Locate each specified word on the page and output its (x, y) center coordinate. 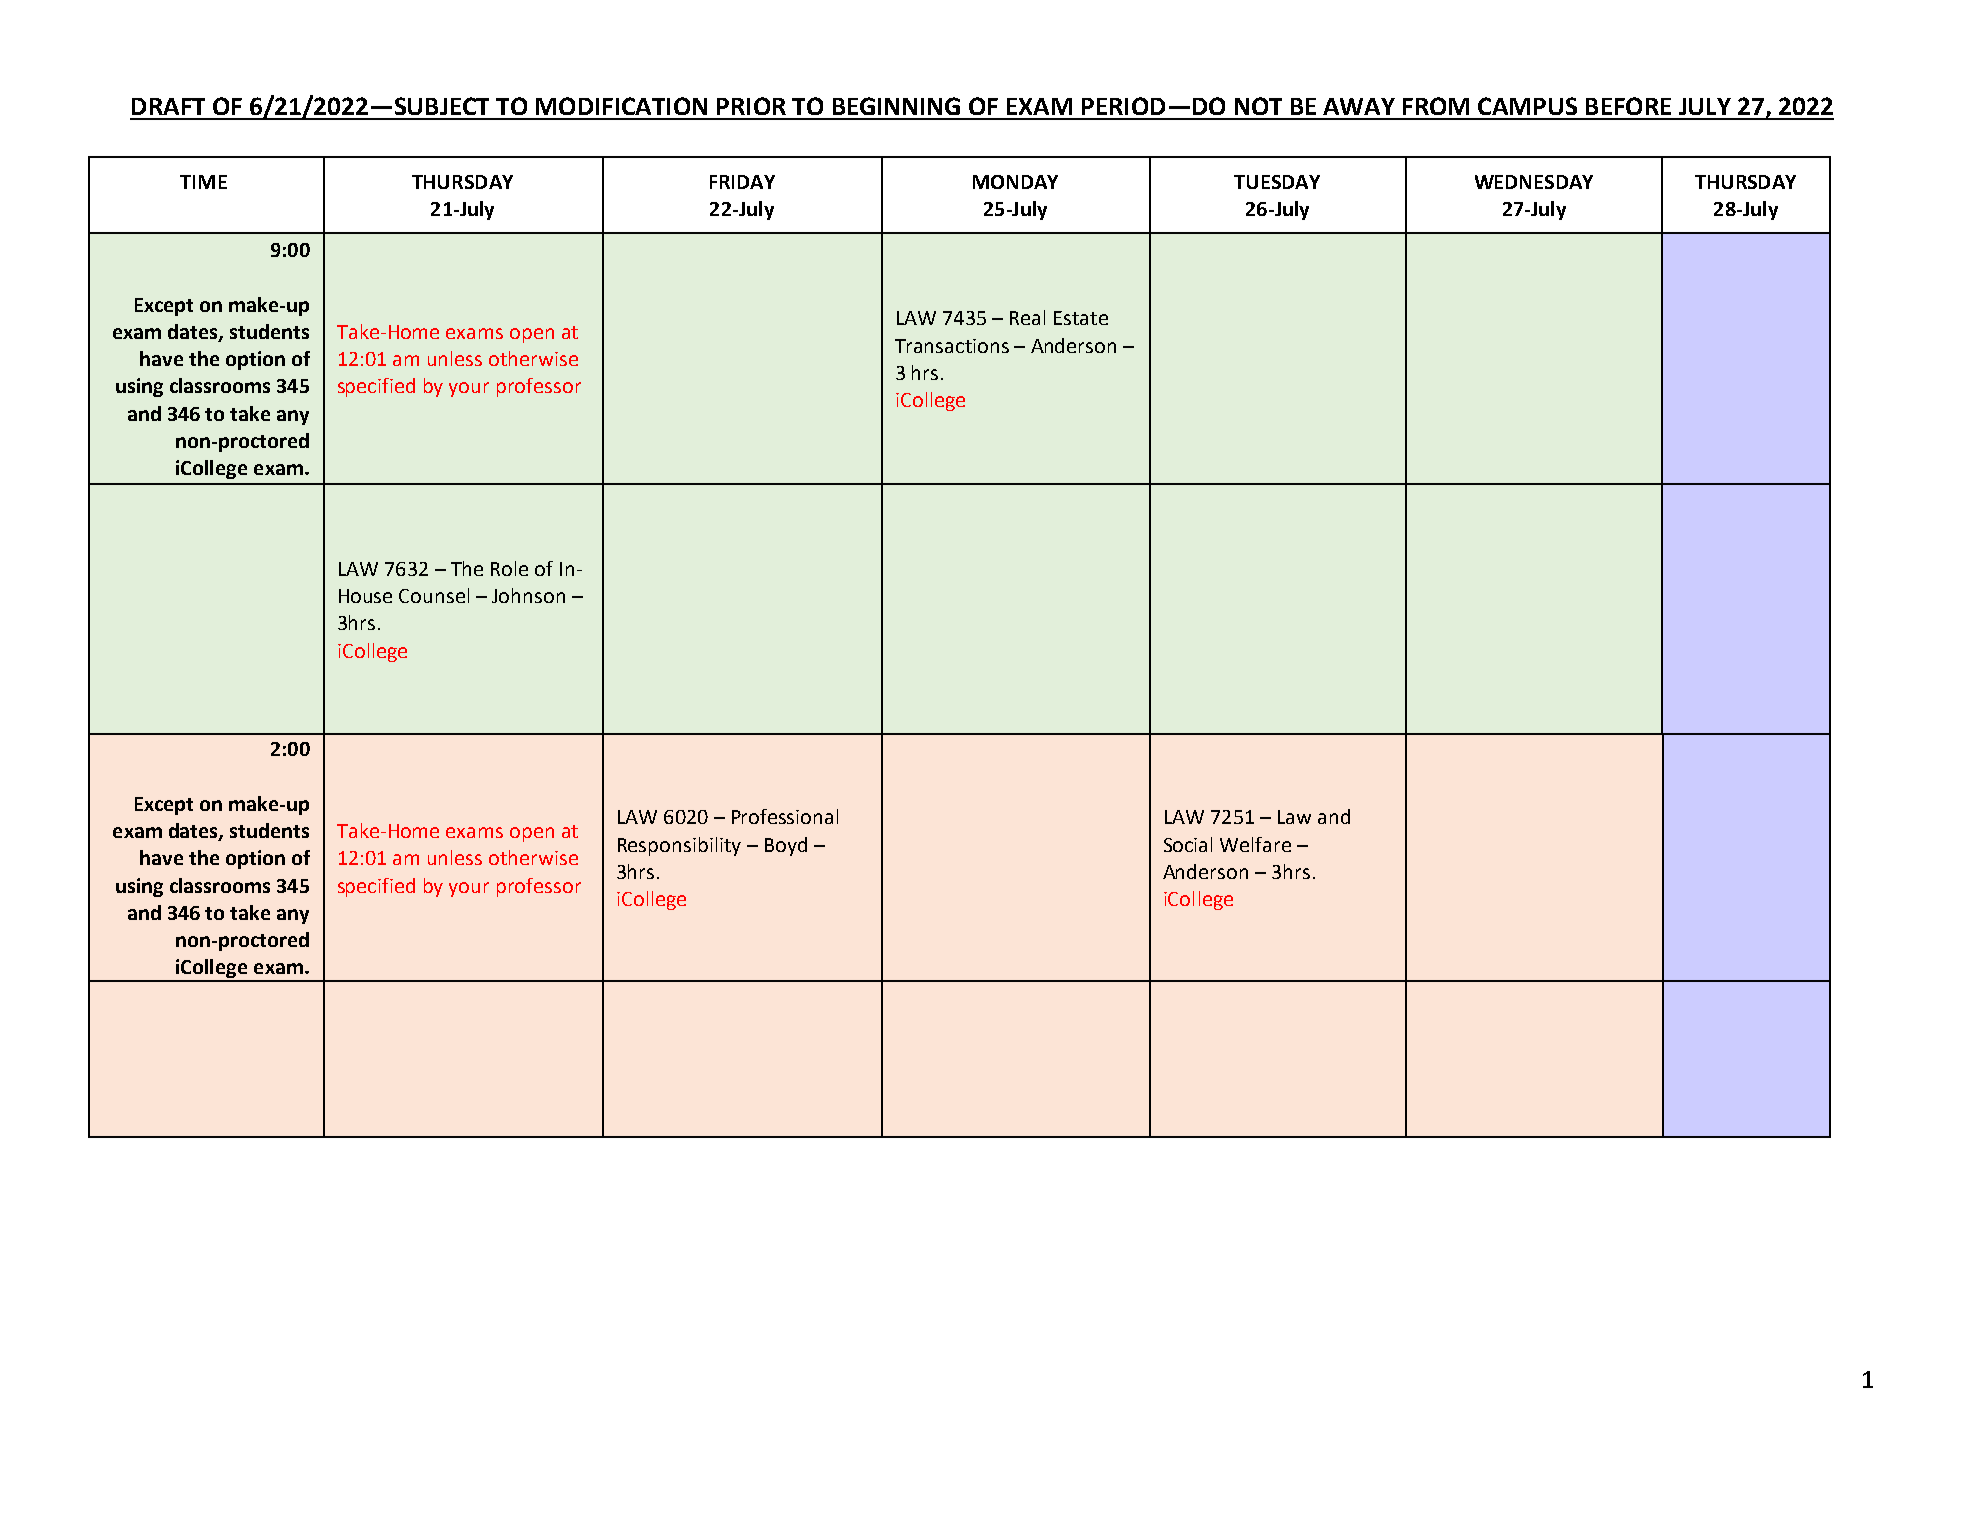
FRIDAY (742, 182)
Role (509, 568)
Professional (785, 816)
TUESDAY (1277, 182)
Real (1027, 317)
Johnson (528, 595)
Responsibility (679, 846)
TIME (203, 182)
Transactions (952, 346)
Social (1188, 844)
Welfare (1255, 844)
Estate (1081, 318)
